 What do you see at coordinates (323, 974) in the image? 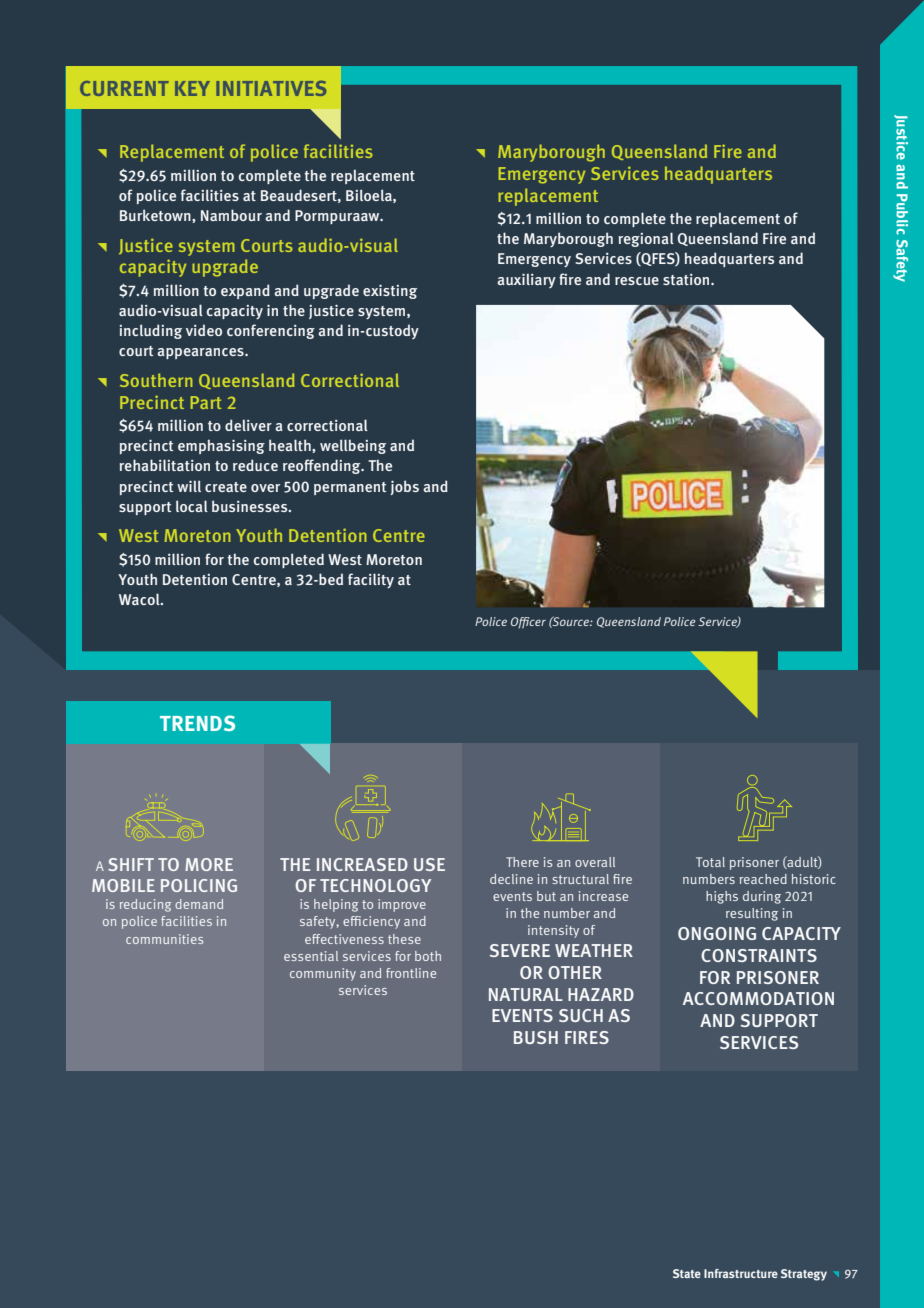
I see `community` at bounding box center [323, 974].
